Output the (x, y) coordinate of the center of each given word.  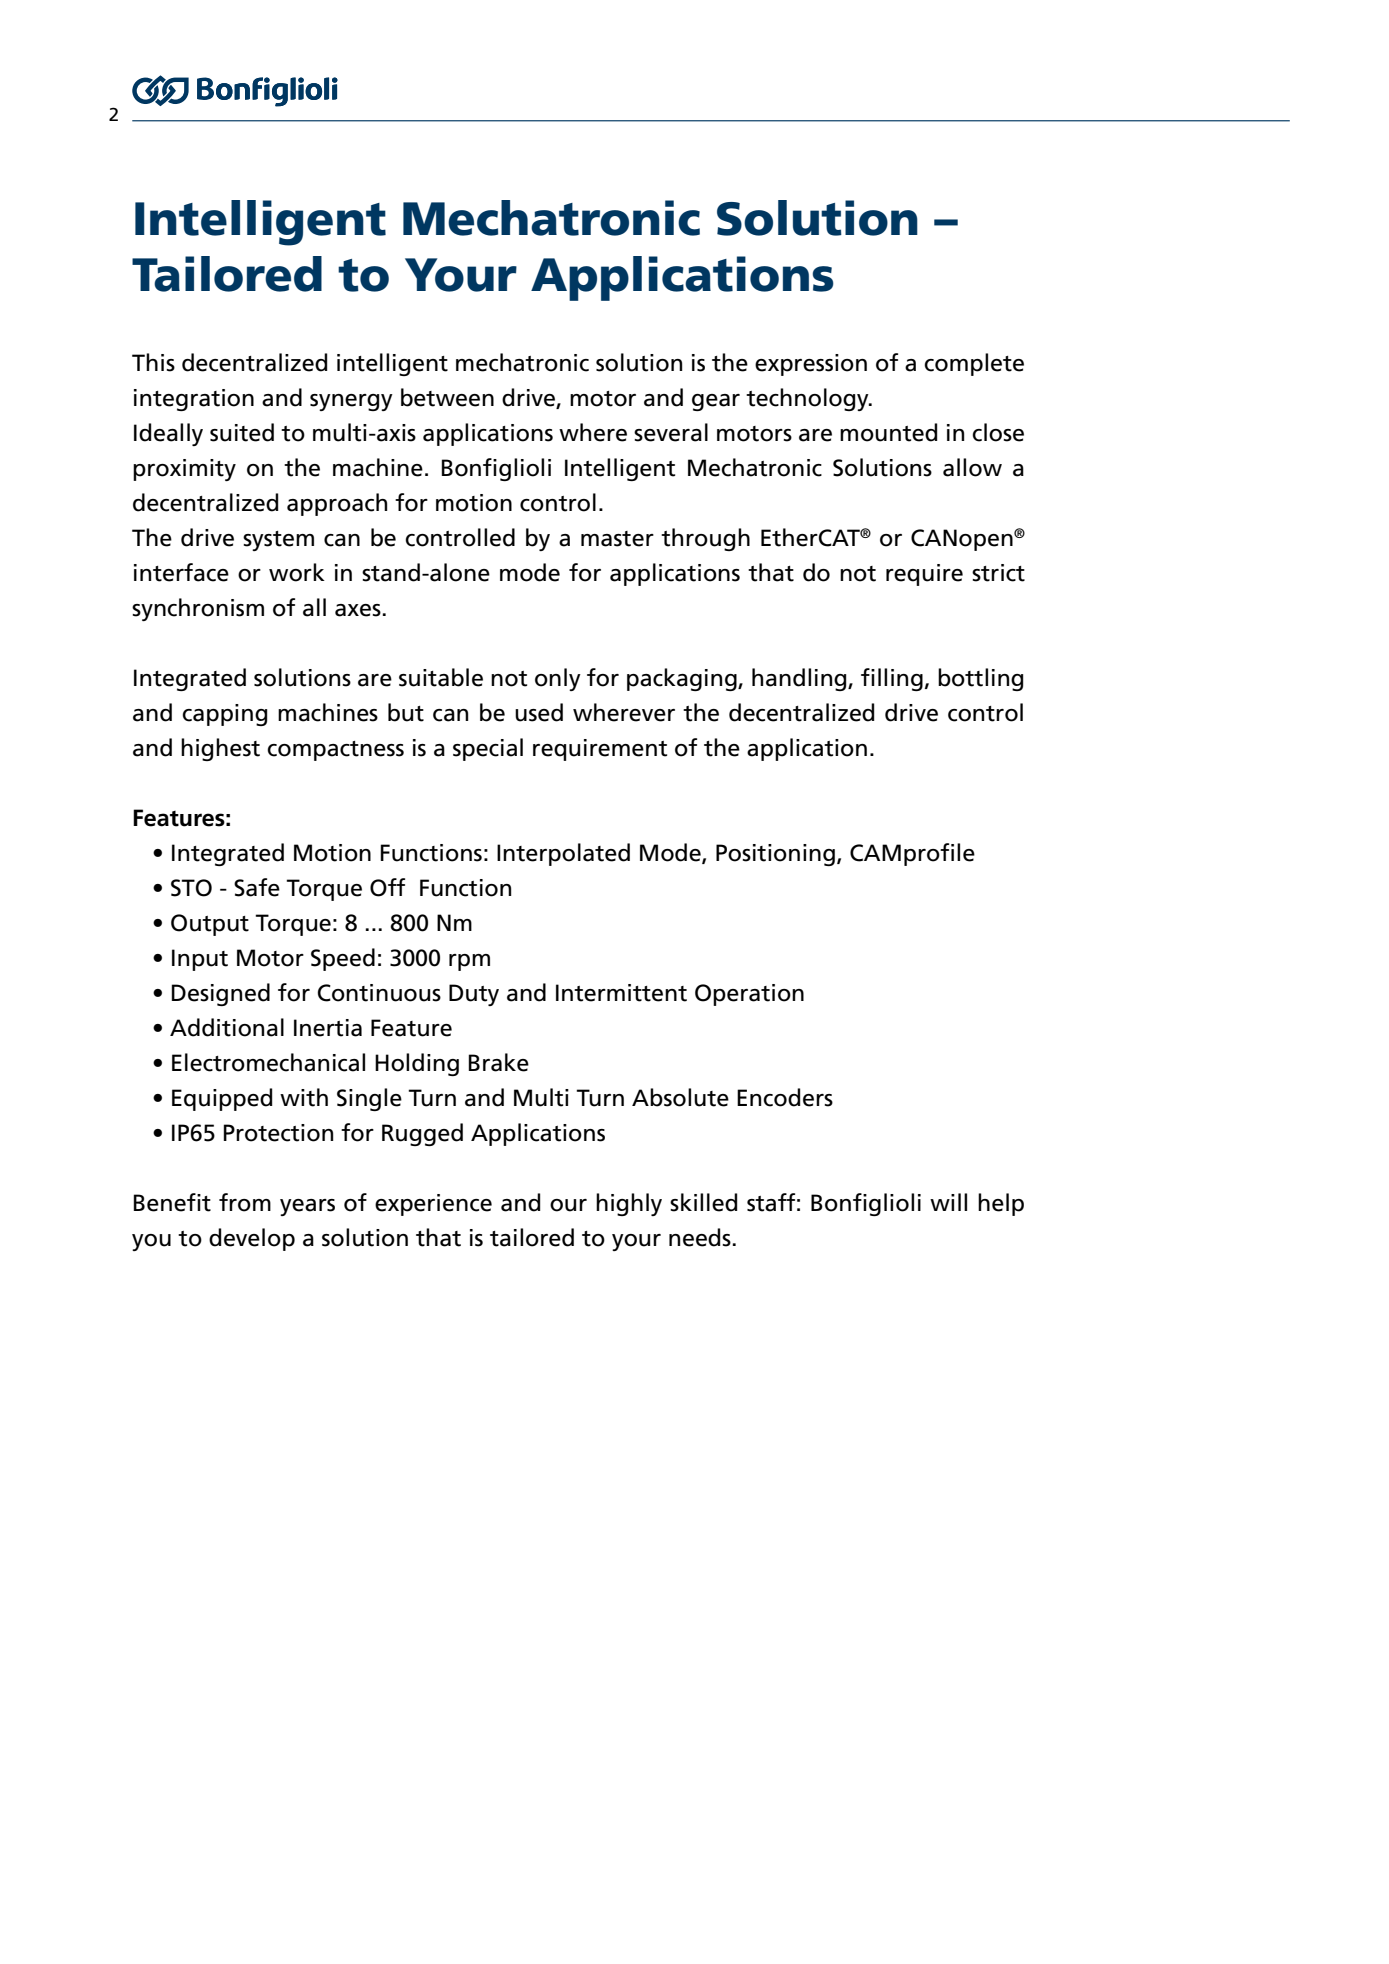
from (245, 1202)
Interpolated (563, 854)
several (671, 432)
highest (220, 749)
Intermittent (621, 993)
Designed (221, 994)
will (948, 1202)
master (617, 539)
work (297, 572)
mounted (888, 432)
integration (194, 400)
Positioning (775, 855)
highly (629, 1204)
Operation (749, 995)
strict (998, 573)
